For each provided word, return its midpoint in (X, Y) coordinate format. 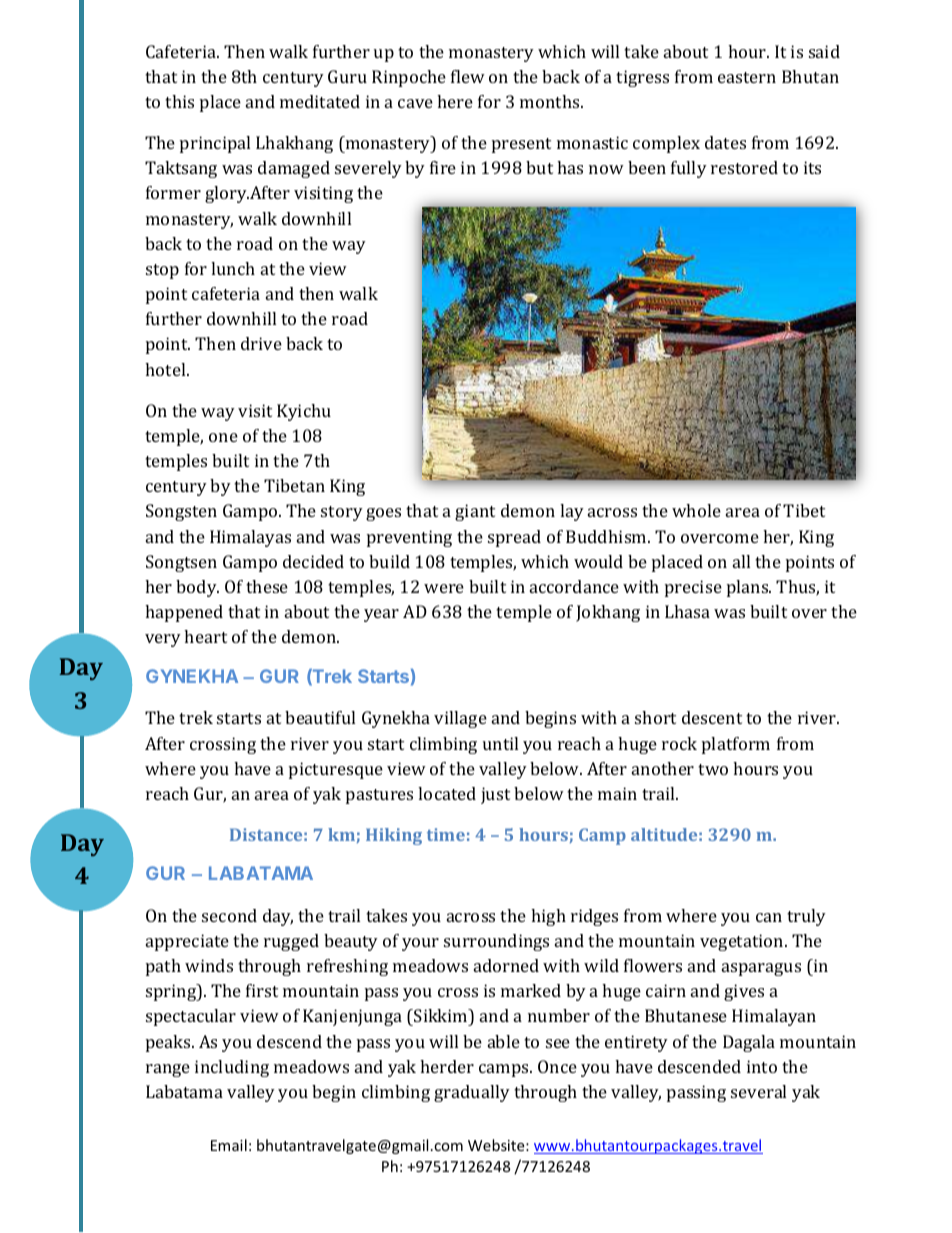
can (769, 917)
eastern (747, 77)
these (267, 586)
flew (468, 76)
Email (229, 1145)
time (446, 834)
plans (749, 588)
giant (475, 512)
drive (261, 343)
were (444, 588)
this (179, 101)
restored (744, 167)
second (229, 915)
